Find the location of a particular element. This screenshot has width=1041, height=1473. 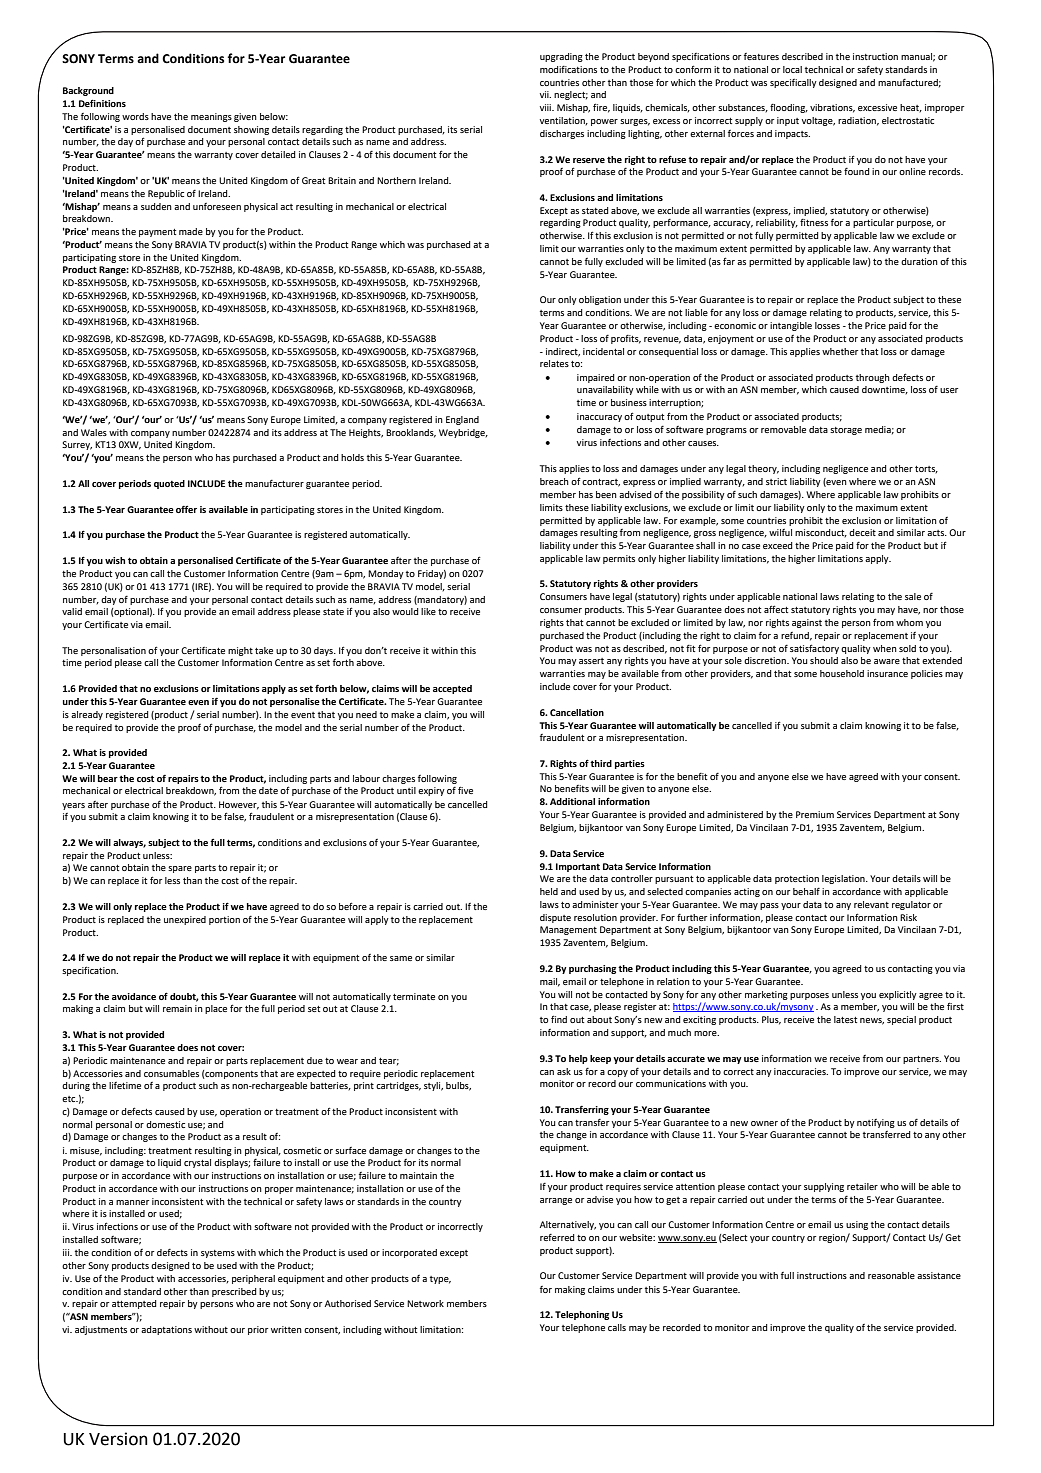

assistance is located at coordinates (939, 1275).
